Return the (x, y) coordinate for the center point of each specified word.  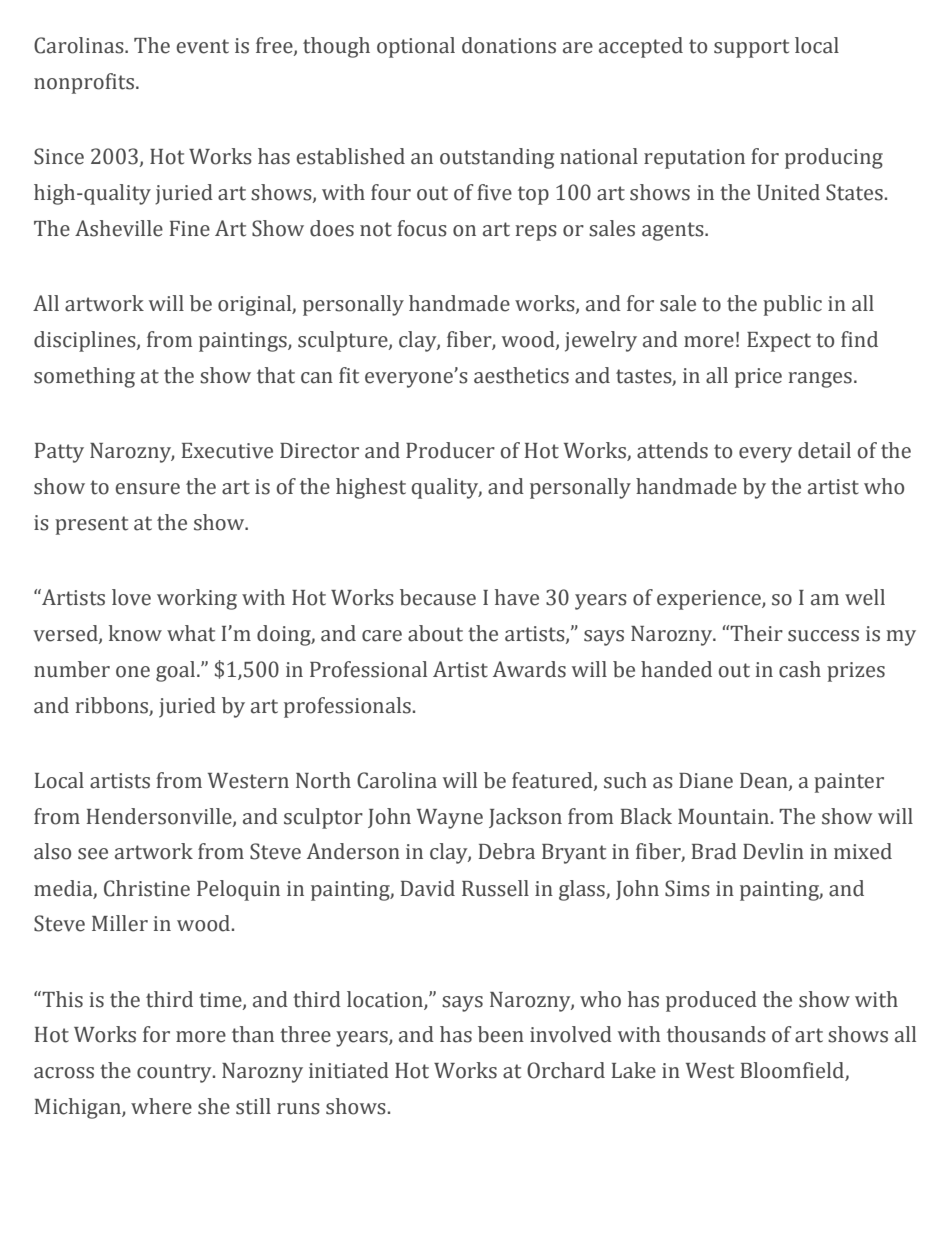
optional (416, 47)
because (438, 597)
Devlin (773, 851)
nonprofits (85, 83)
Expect (779, 342)
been (501, 1034)
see (93, 854)
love (131, 597)
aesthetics (521, 375)
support (751, 48)
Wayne (450, 819)
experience (710, 600)
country (175, 1073)
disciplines (86, 341)
